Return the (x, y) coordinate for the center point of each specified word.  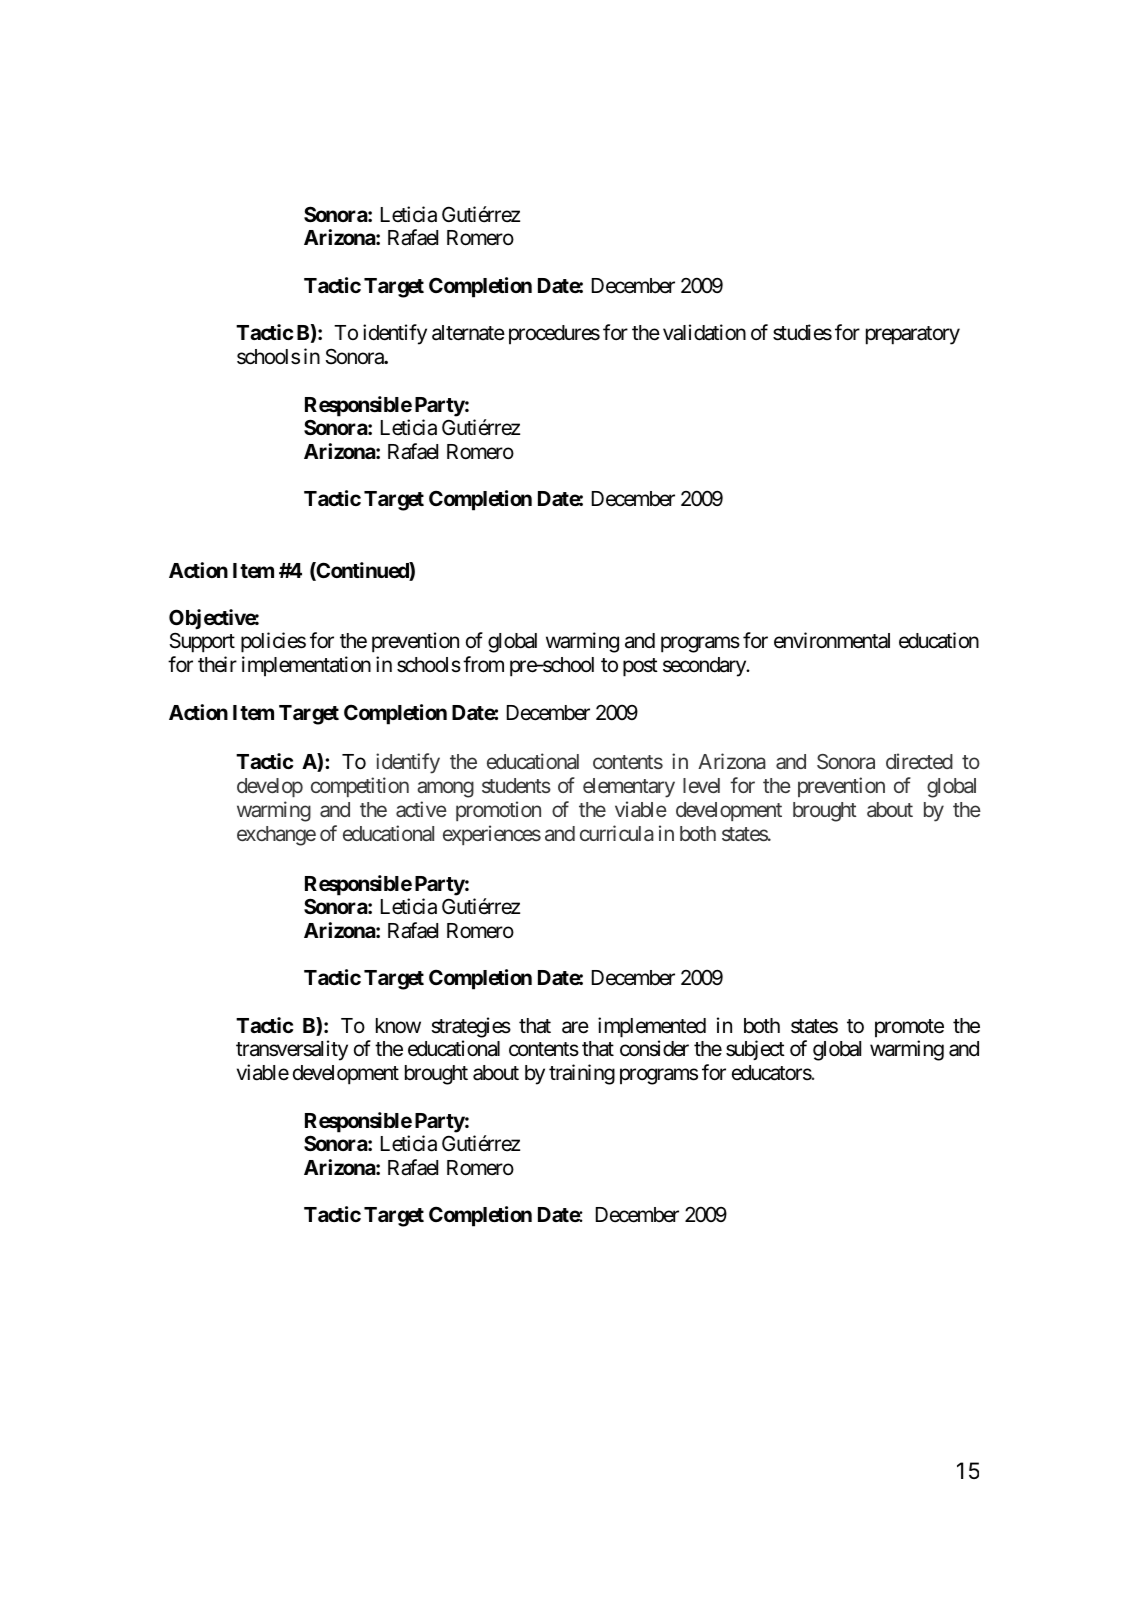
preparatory (913, 335)
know (398, 1026)
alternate (468, 333)
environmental (832, 640)
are (575, 1027)
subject (755, 1050)
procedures (554, 335)
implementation (306, 666)
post (640, 667)
